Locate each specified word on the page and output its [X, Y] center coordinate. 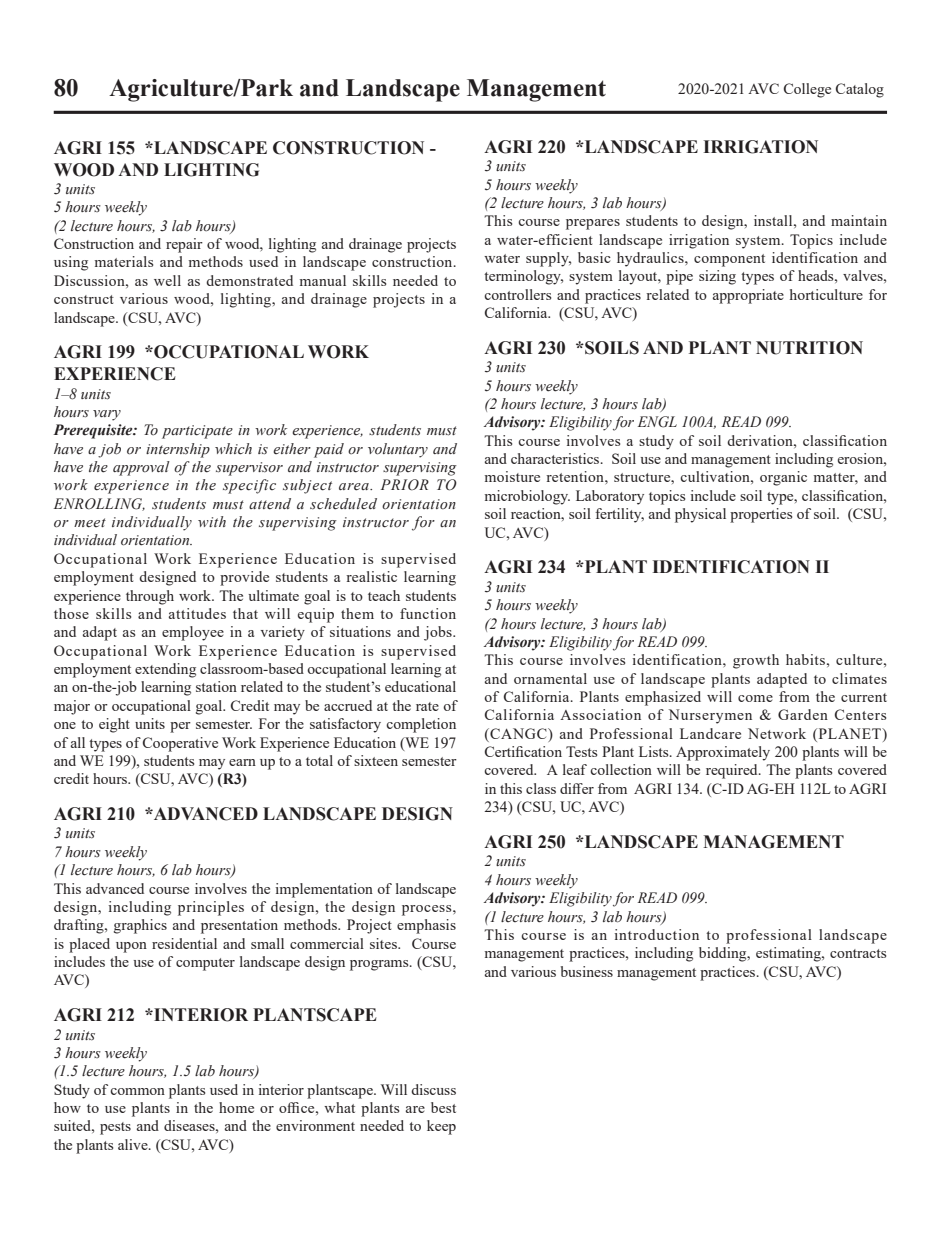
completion [421, 725]
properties [761, 515]
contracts [858, 953]
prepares [593, 224]
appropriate [748, 296]
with [212, 521]
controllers [517, 294]
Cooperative [180, 744]
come [755, 698]
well [167, 280]
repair [184, 245]
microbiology [527, 497]
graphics [140, 926]
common [137, 1091]
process [428, 910]
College [807, 90]
